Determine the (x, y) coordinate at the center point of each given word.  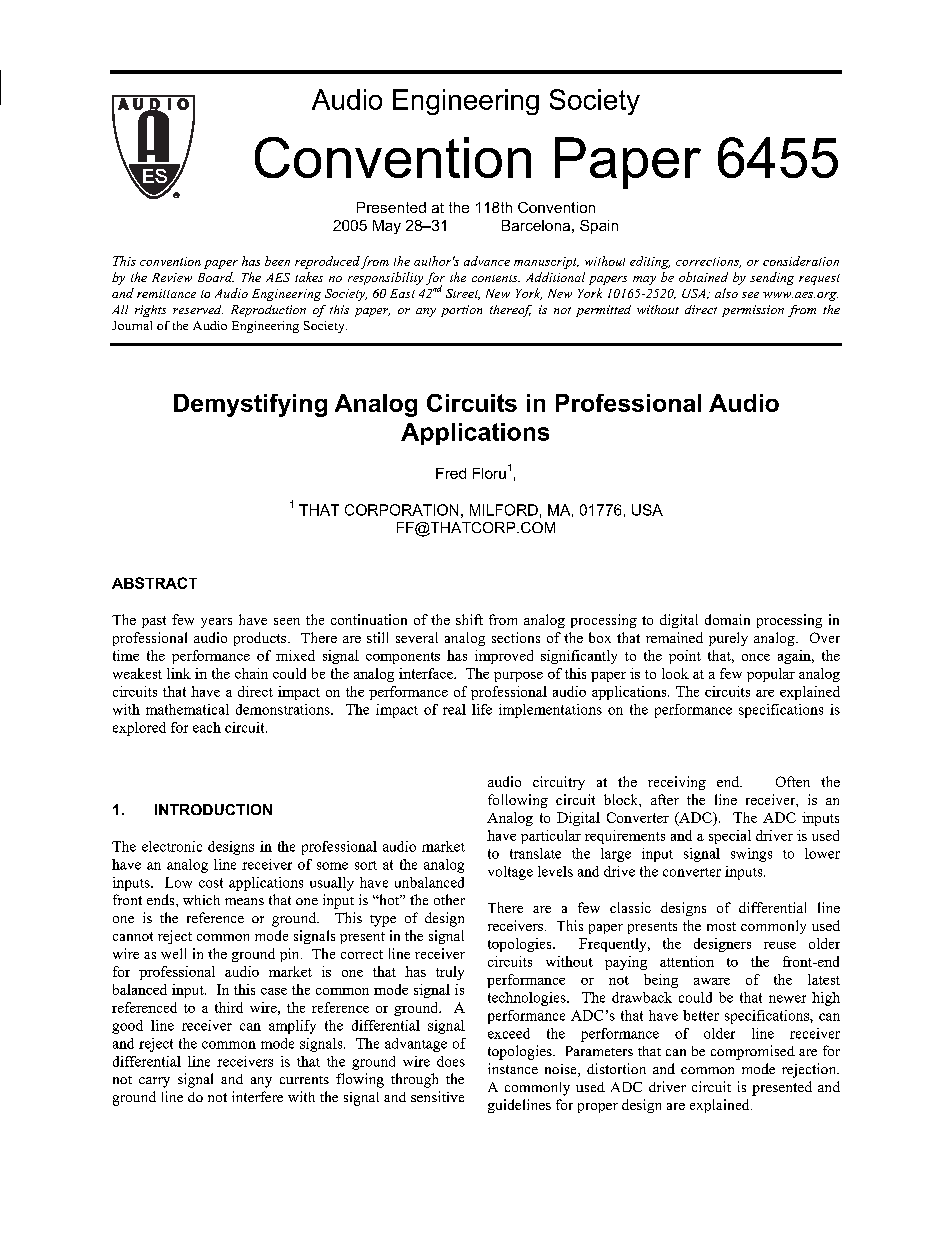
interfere (257, 1096)
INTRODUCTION (213, 809)
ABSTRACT (154, 583)
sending (772, 278)
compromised (753, 1052)
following (518, 801)
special (730, 837)
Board (216, 277)
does (451, 1061)
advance (487, 261)
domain (727, 619)
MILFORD (504, 510)
